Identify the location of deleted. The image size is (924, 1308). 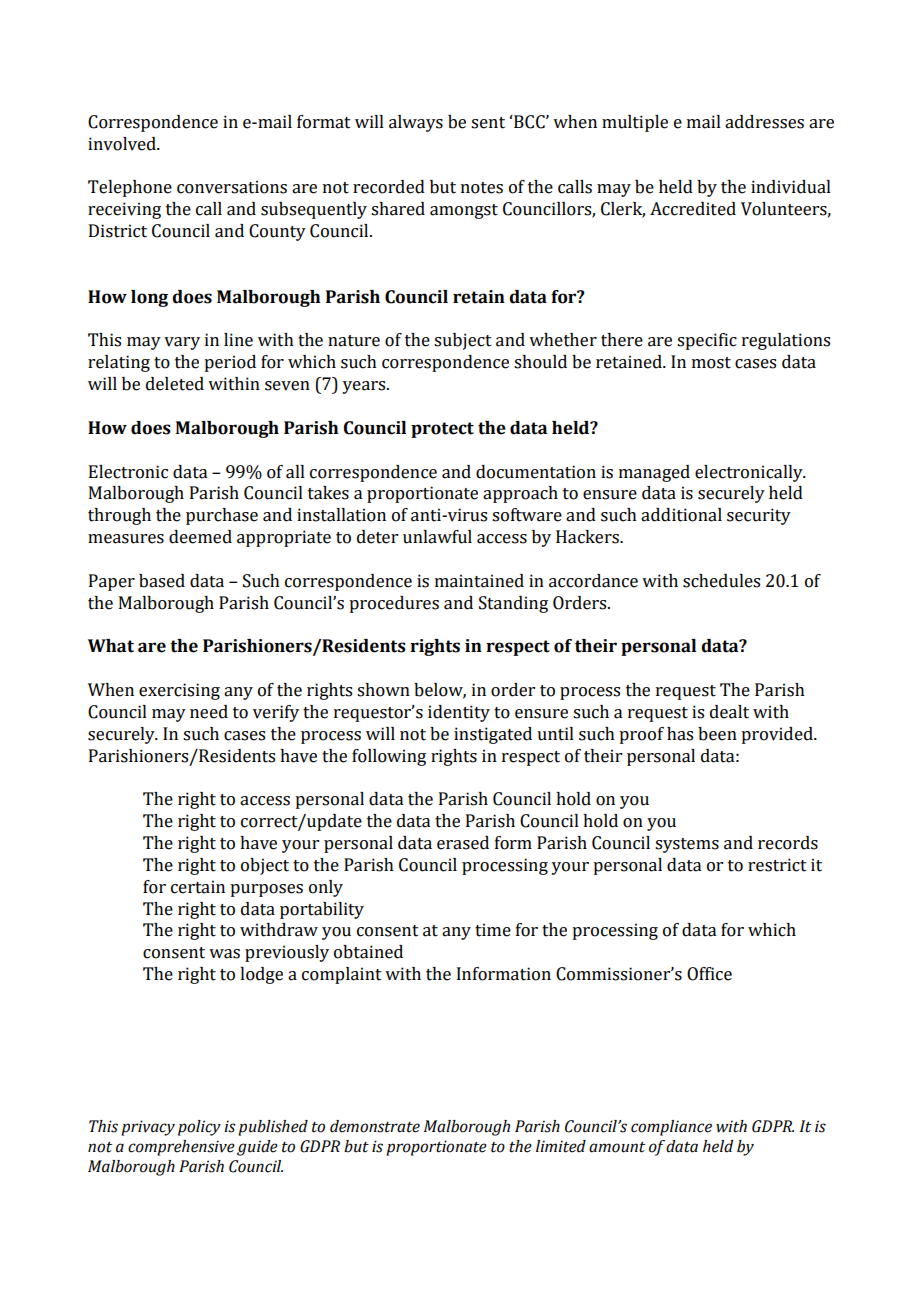
(175, 384).
